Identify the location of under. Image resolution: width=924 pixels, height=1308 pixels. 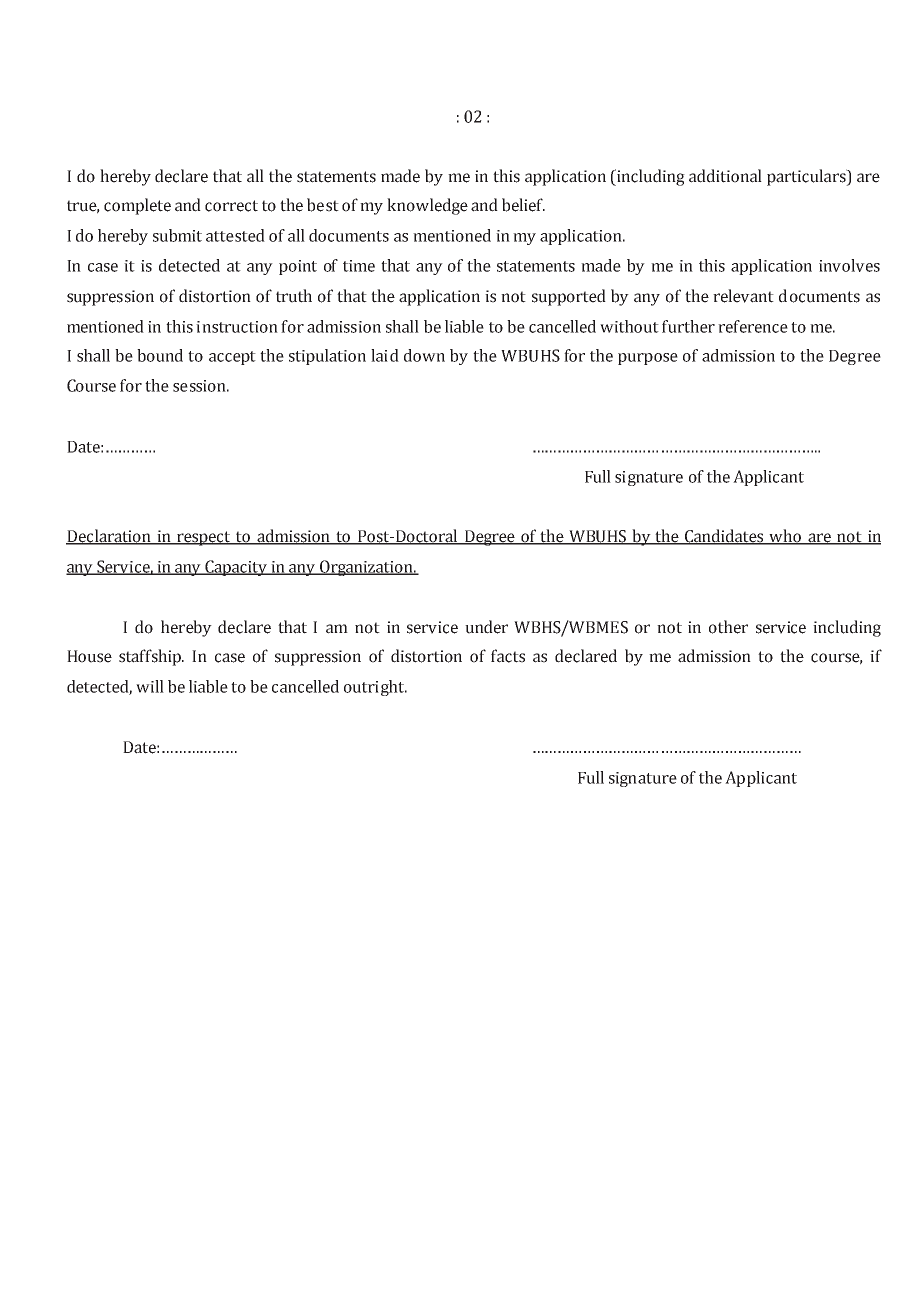
(486, 627).
